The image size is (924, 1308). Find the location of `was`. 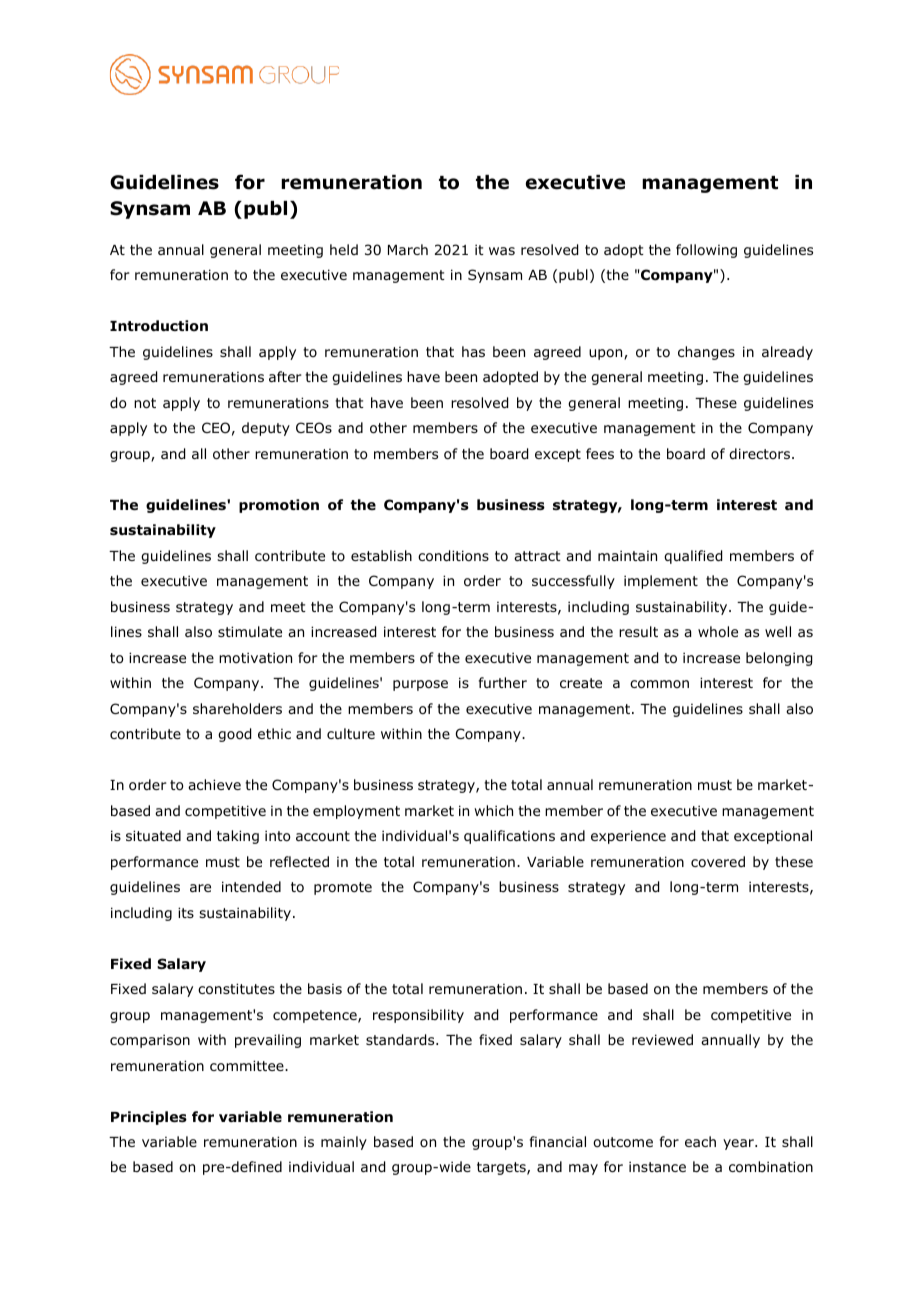

was is located at coordinates (502, 251).
